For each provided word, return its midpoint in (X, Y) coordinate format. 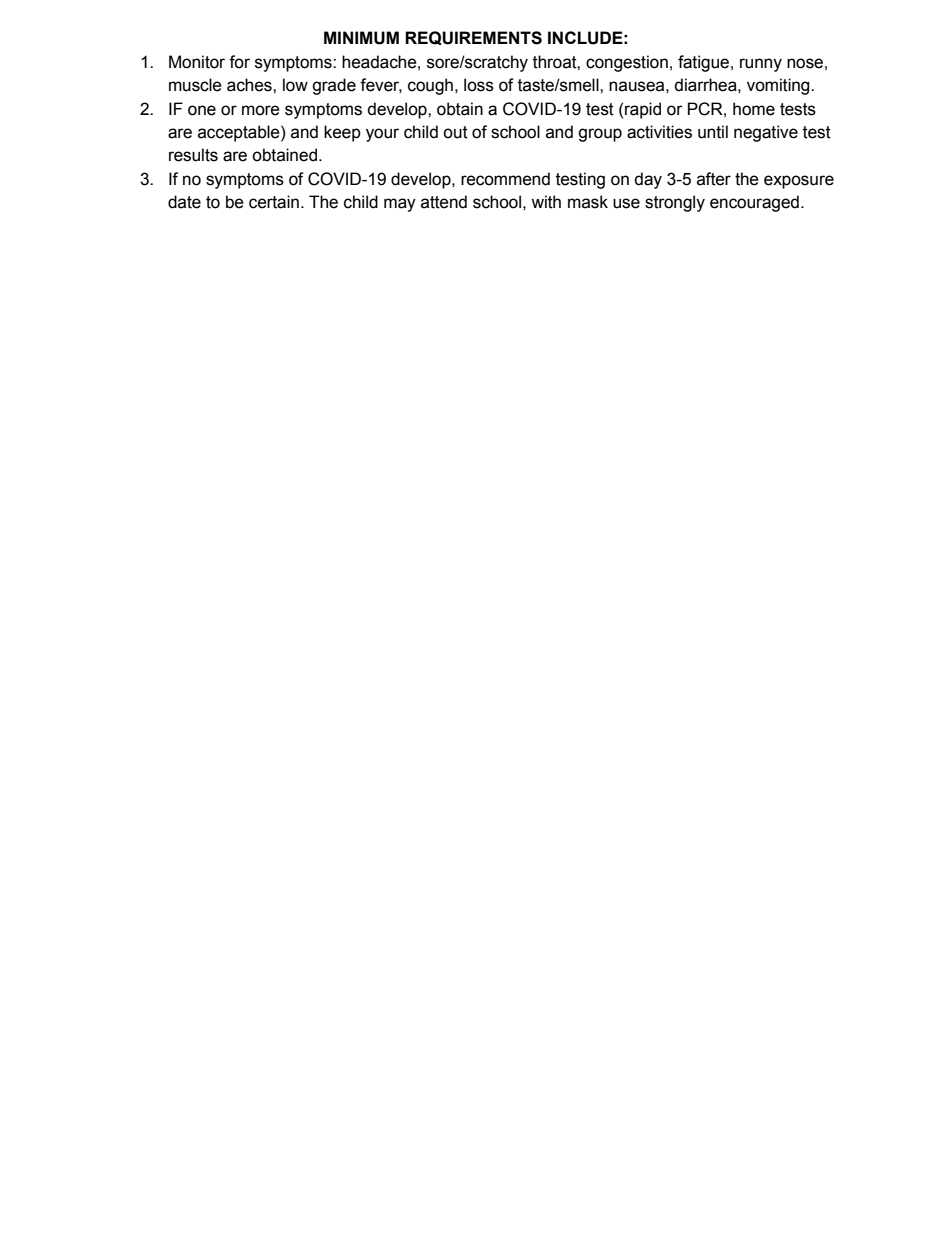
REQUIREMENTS (473, 38)
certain (274, 202)
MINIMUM (361, 38)
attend (444, 202)
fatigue (703, 63)
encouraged (754, 203)
